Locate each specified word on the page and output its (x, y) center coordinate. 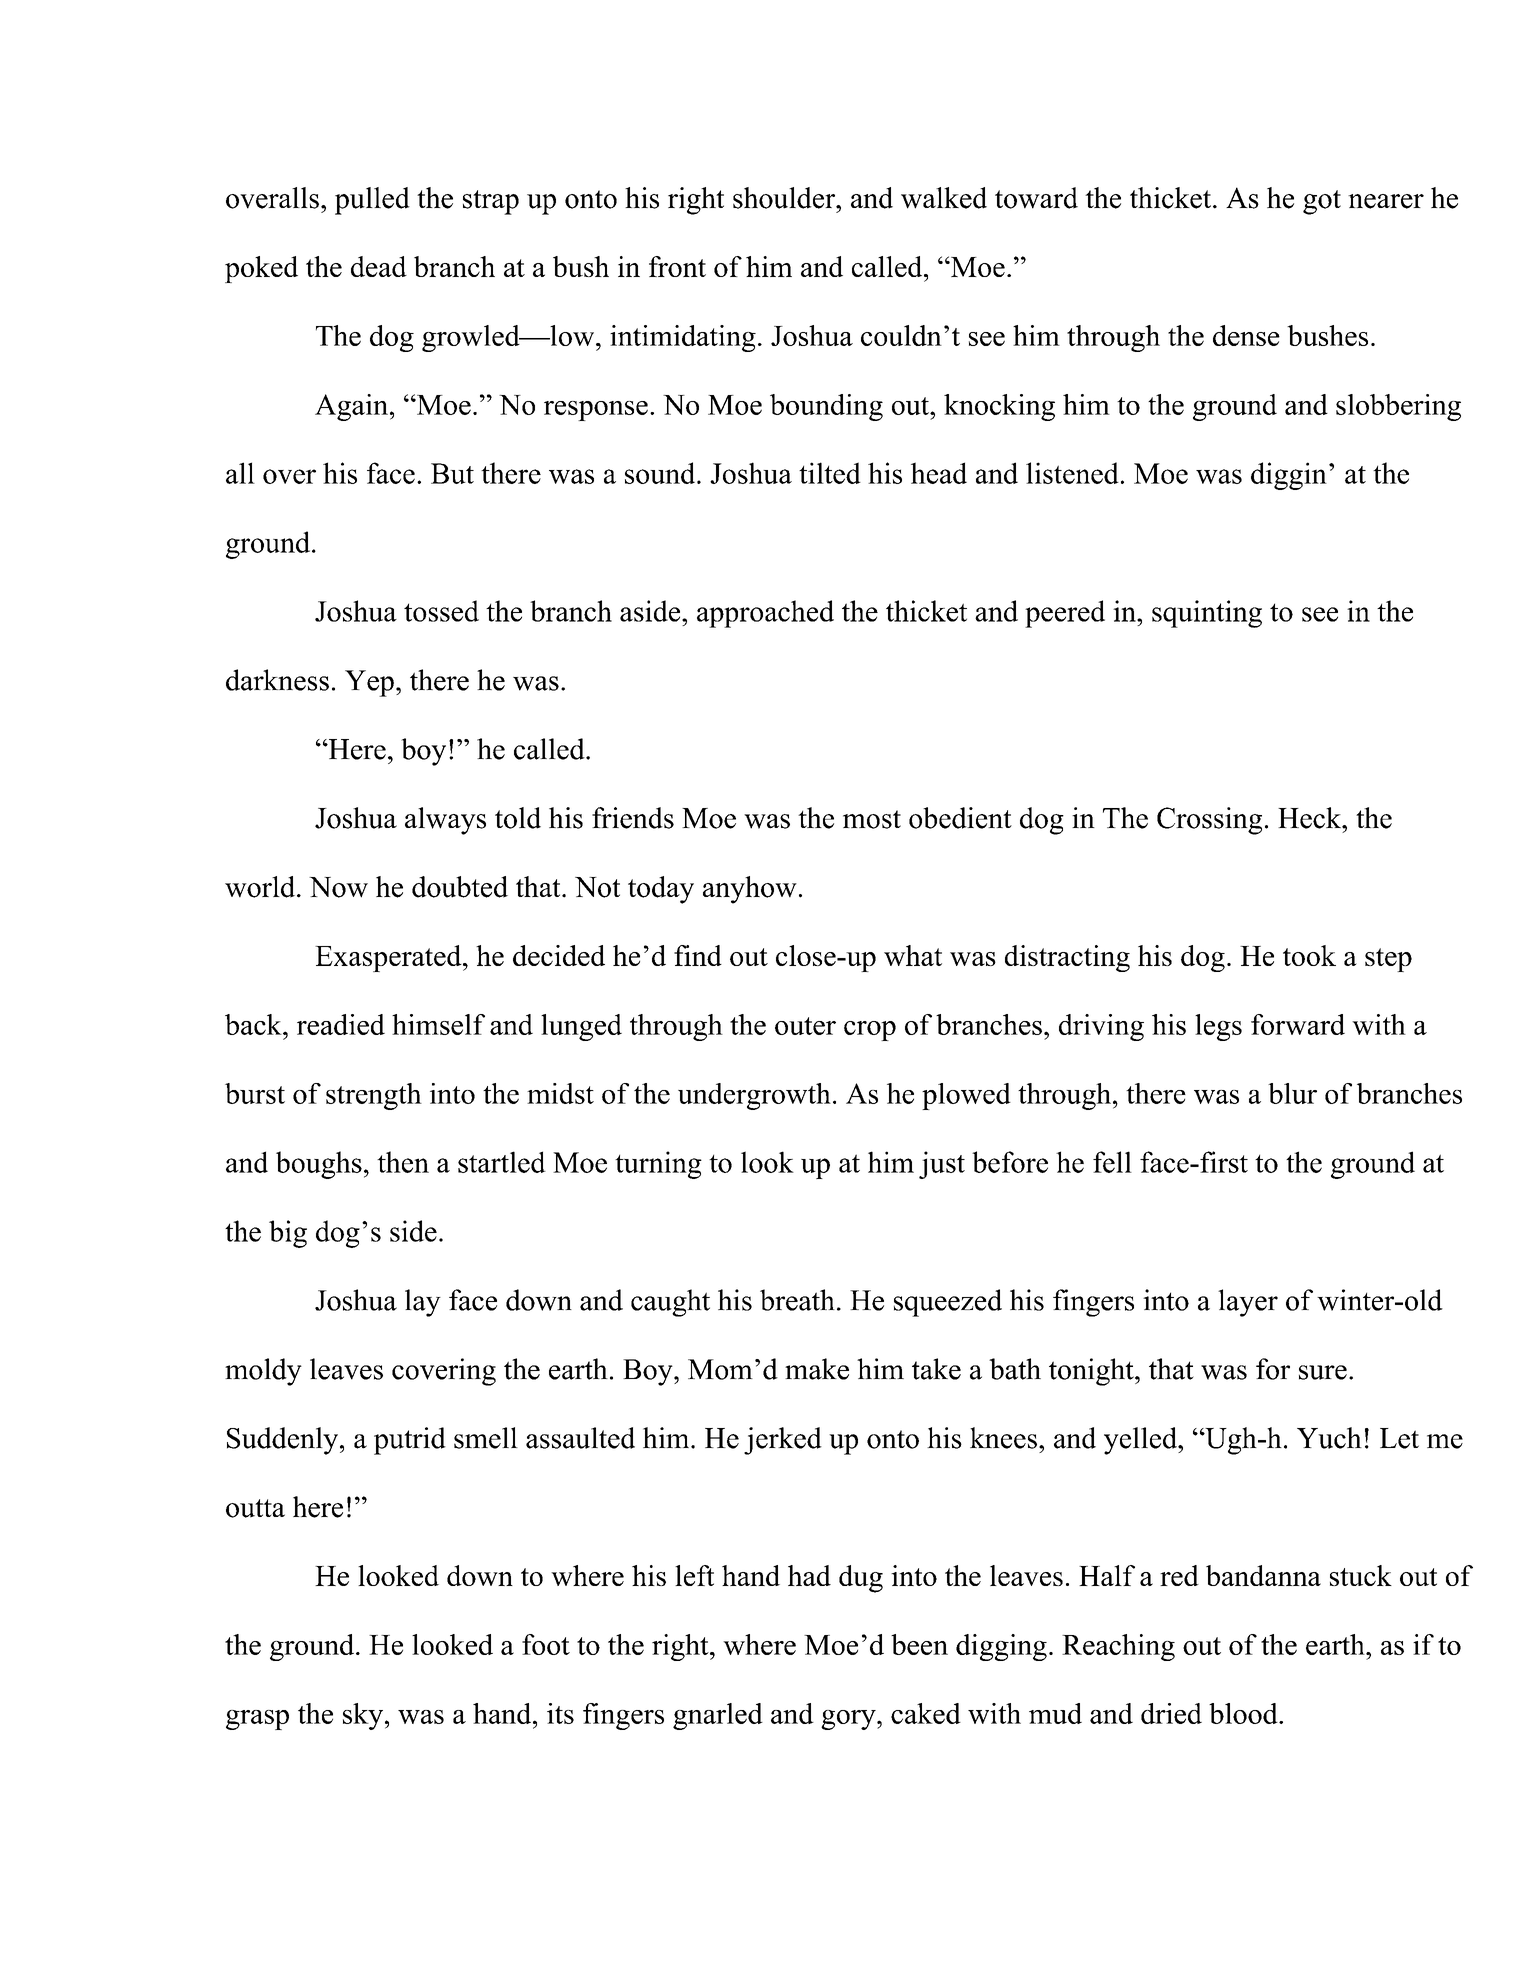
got (1322, 202)
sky (363, 1716)
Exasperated (389, 958)
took (1309, 955)
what (913, 955)
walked (944, 198)
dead (379, 266)
